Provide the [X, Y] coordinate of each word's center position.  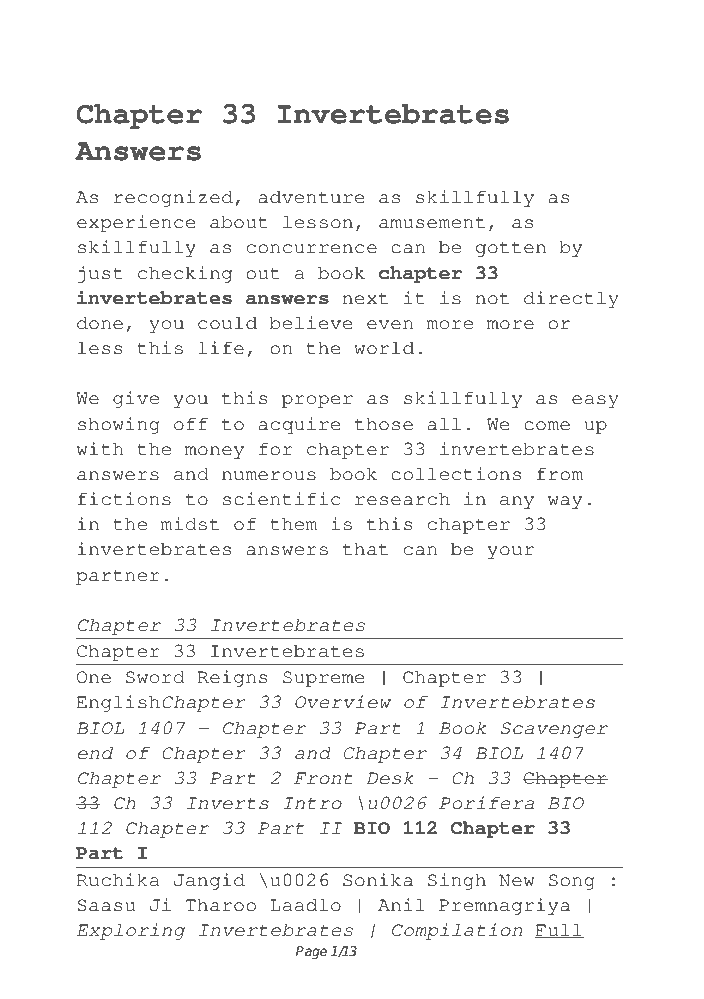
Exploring [131, 931]
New [516, 880]
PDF [222, 40]
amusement [432, 223]
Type [156, 43]
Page [311, 952]
